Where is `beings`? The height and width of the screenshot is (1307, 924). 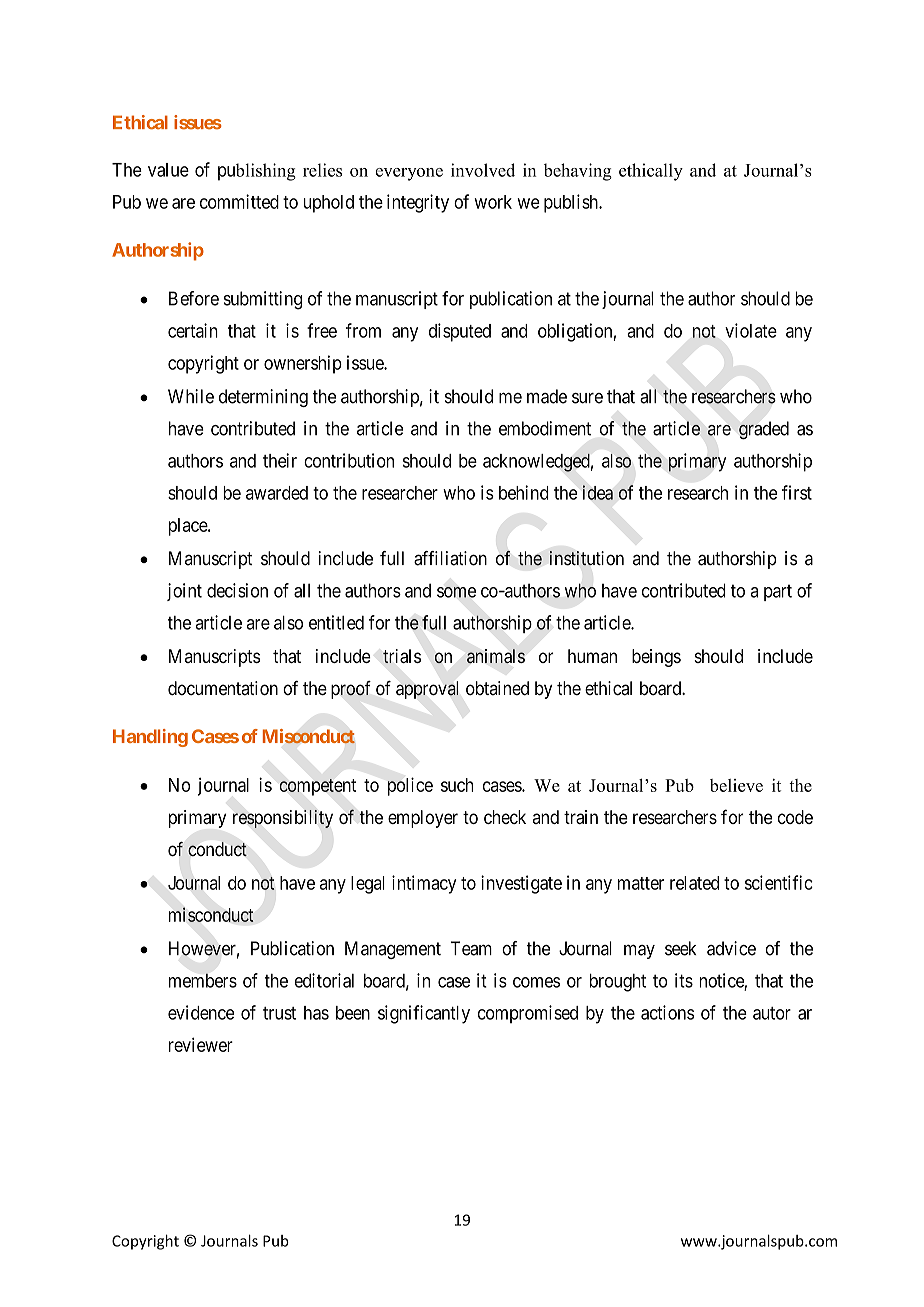 beings is located at coordinates (656, 658).
